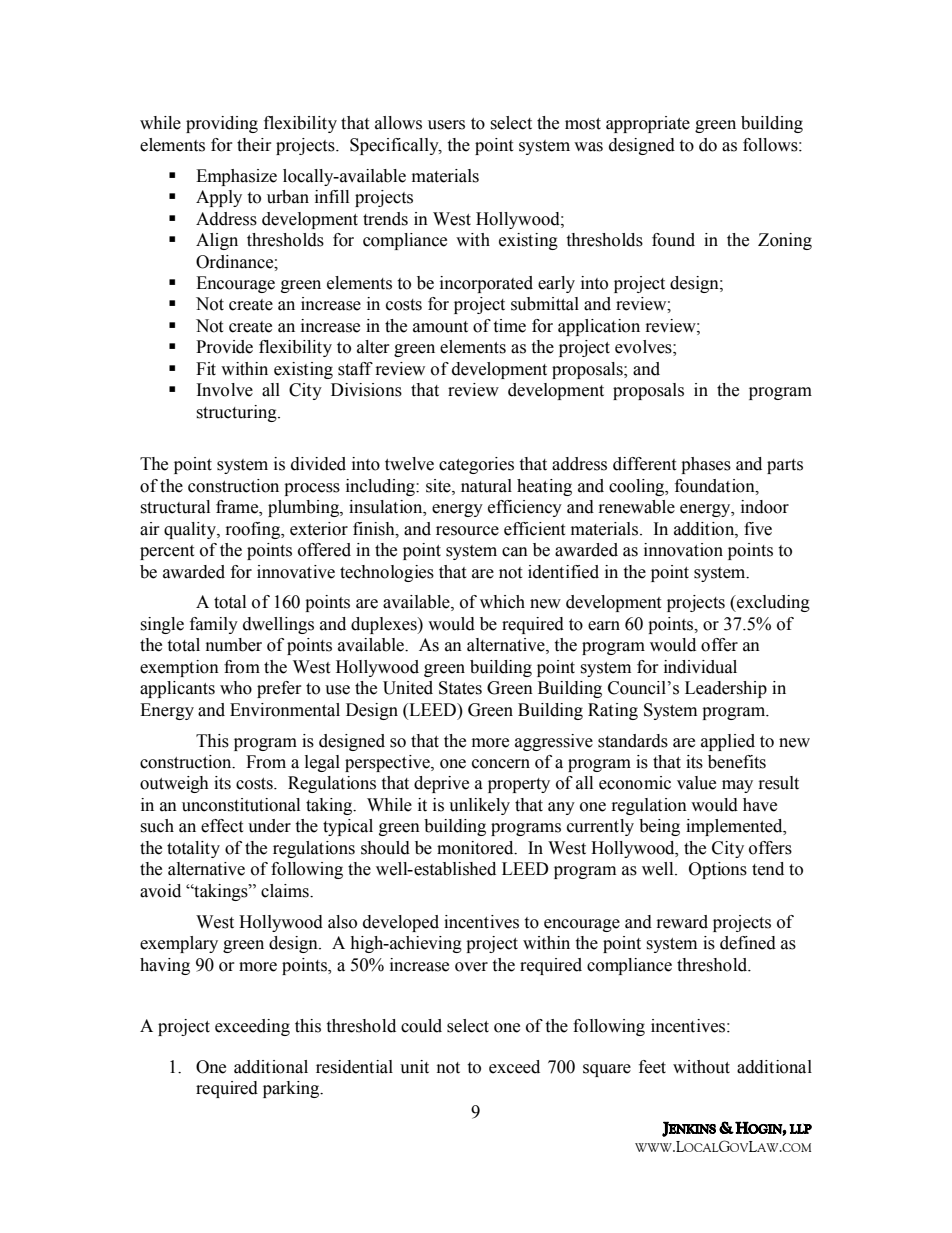 The width and height of the screenshot is (952, 1233). Describe the element at coordinates (648, 124) in the screenshot. I see `appropriate` at that location.
